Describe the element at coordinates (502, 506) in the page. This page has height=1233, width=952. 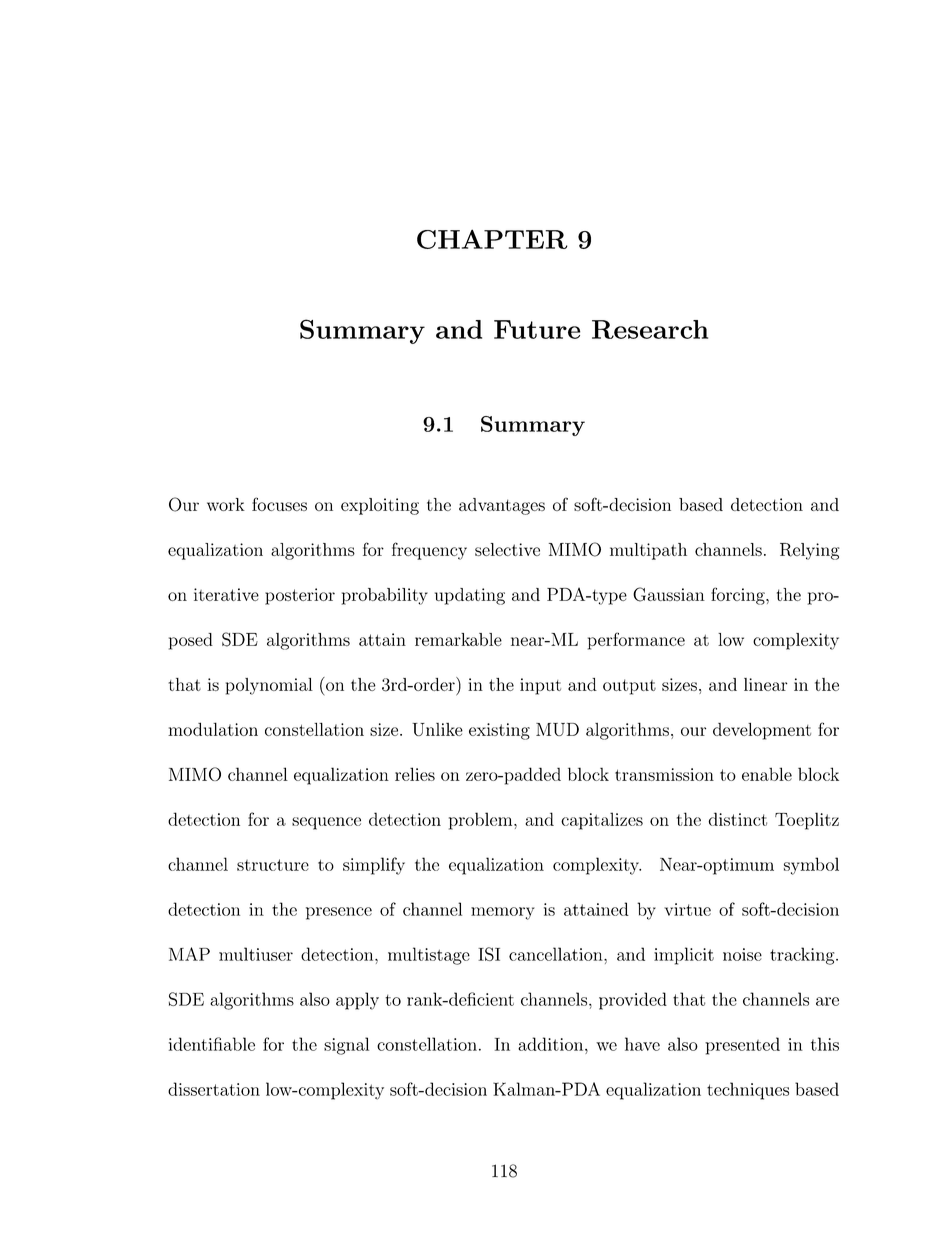
I see `advantages` at that location.
